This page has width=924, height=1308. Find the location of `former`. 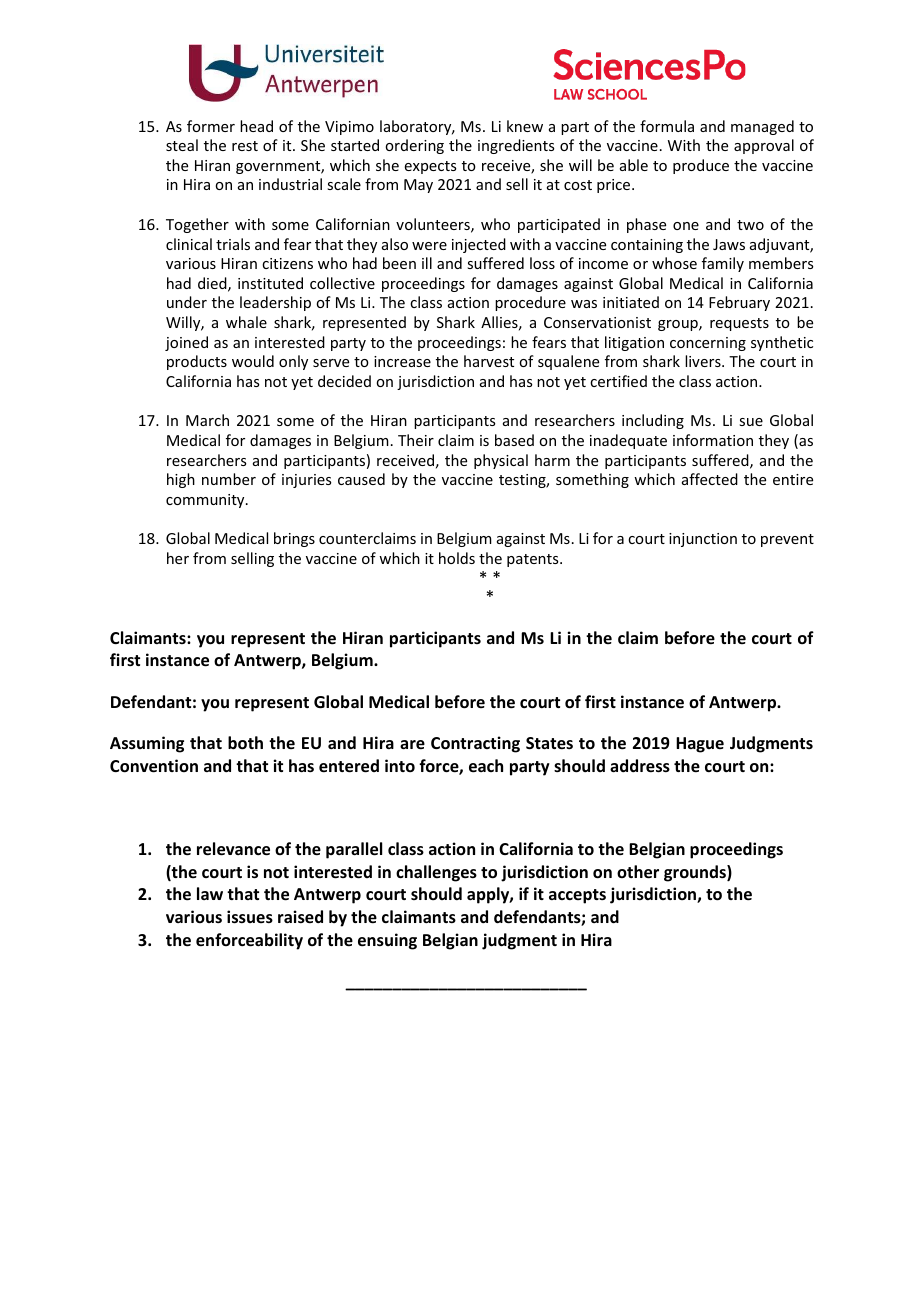

former is located at coordinates (211, 126).
